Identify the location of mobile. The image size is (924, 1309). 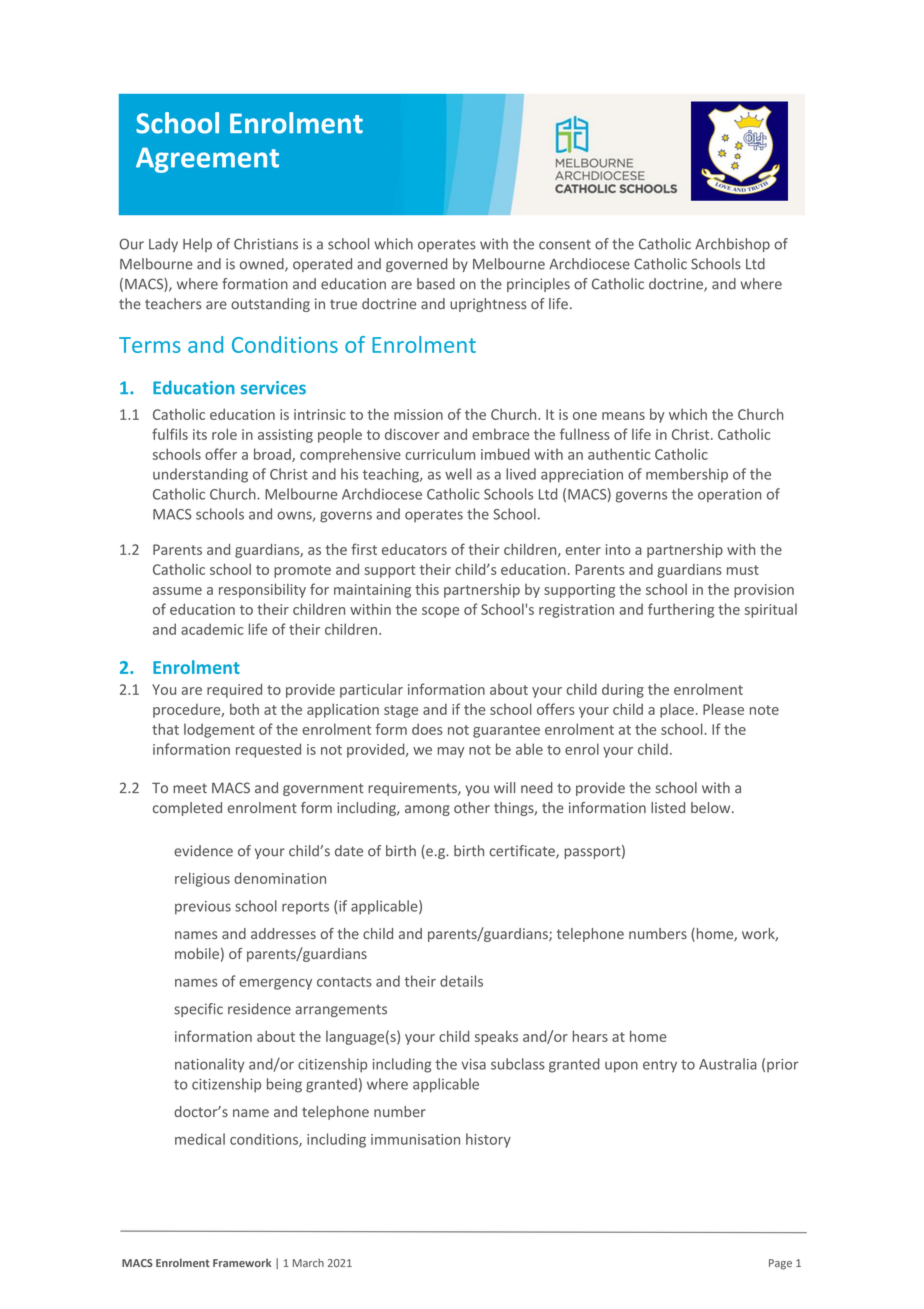
(197, 953).
